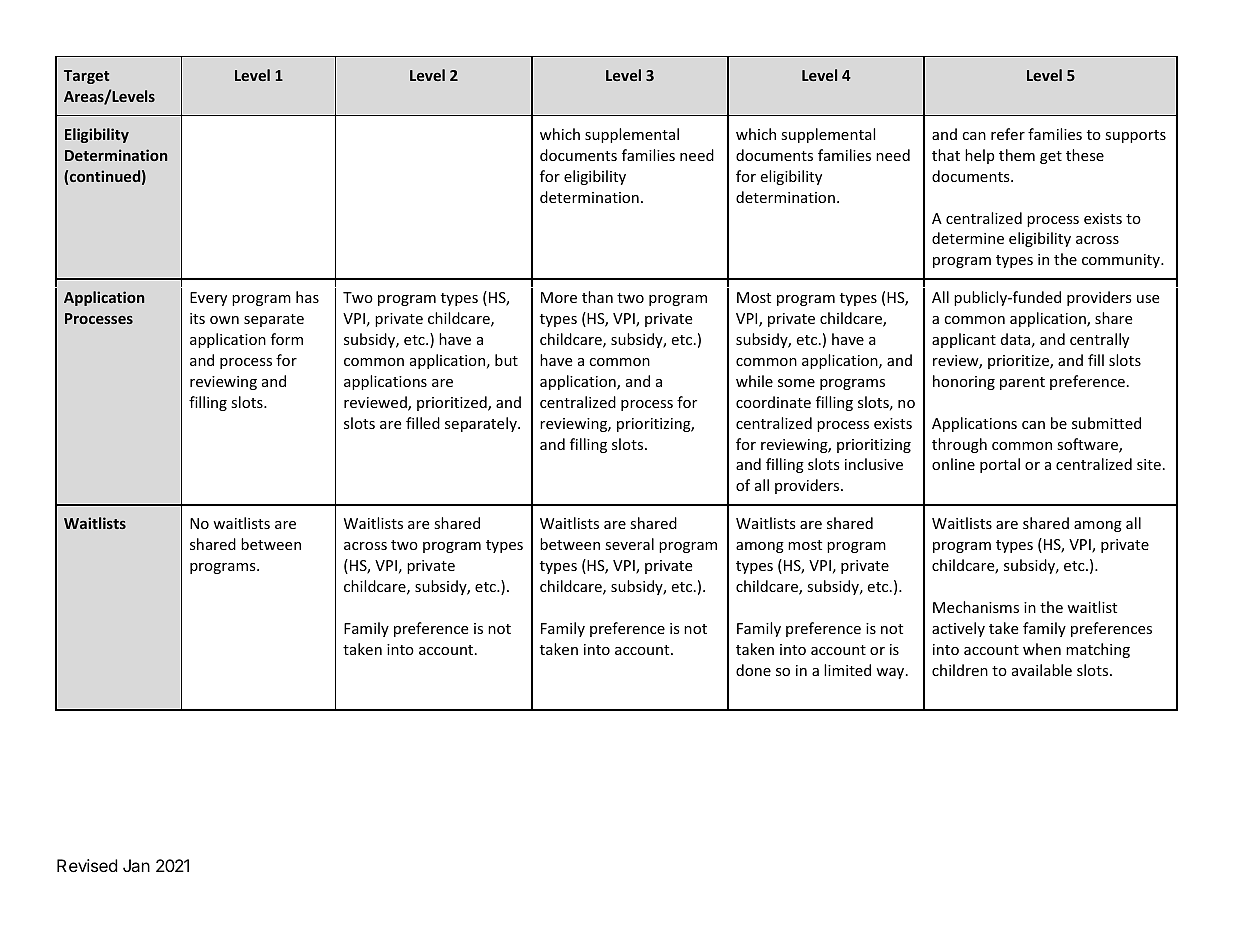 The width and height of the image is (1233, 952). I want to click on way, so click(891, 673).
